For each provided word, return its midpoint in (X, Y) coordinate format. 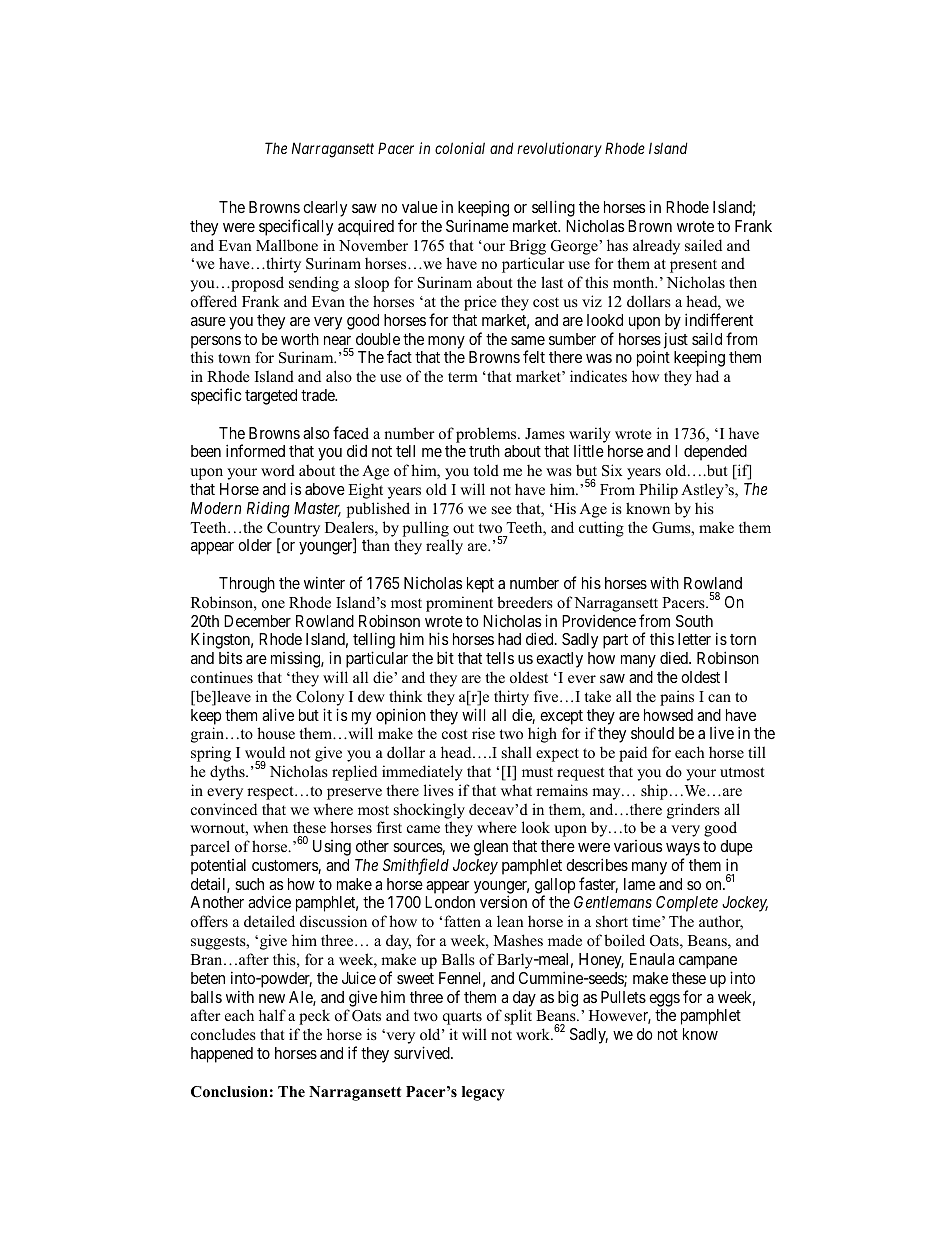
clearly (325, 209)
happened (222, 1055)
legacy (483, 1093)
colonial (460, 148)
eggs (664, 1000)
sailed (703, 245)
